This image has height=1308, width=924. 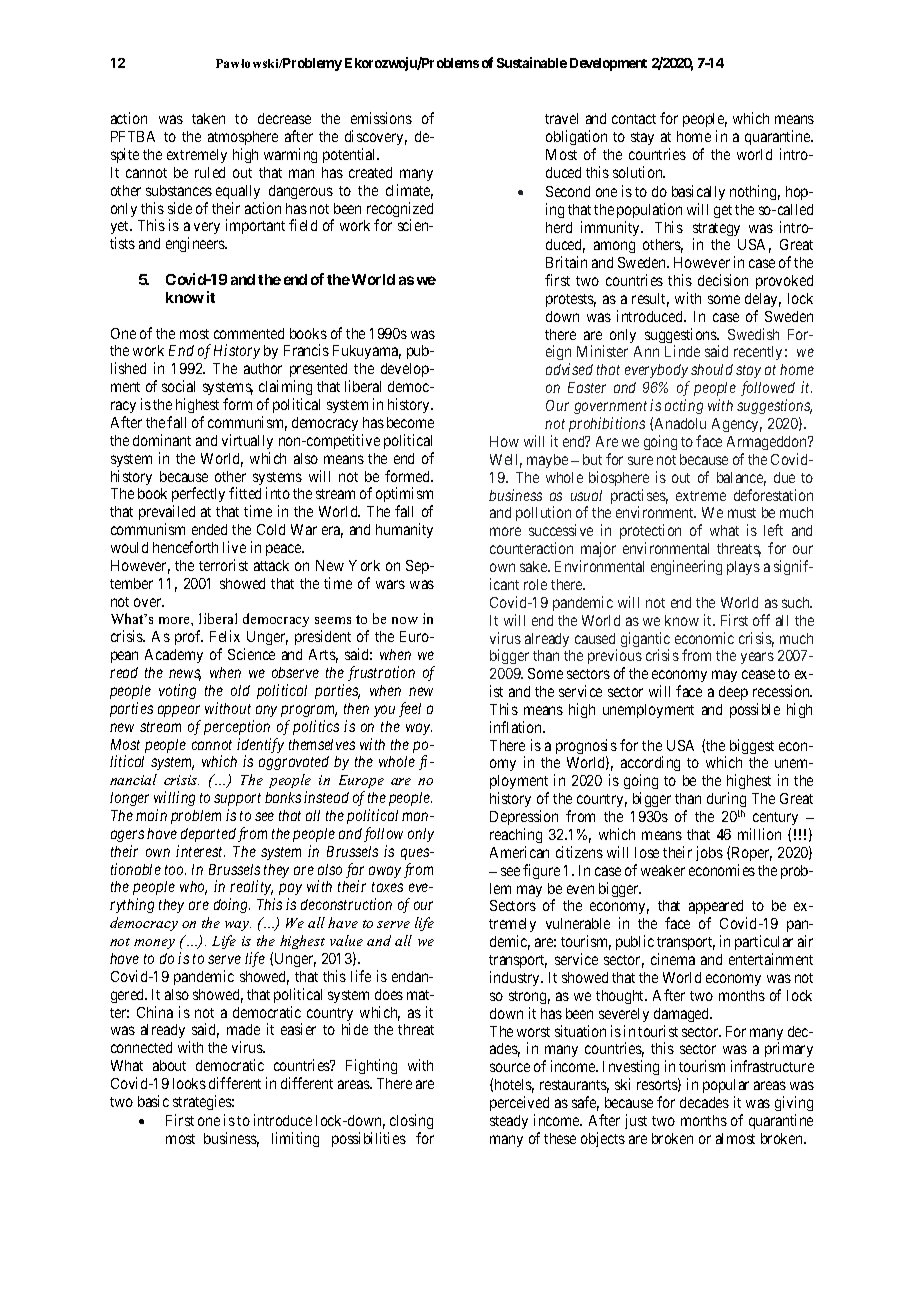 I want to click on looks, so click(x=189, y=1083).
